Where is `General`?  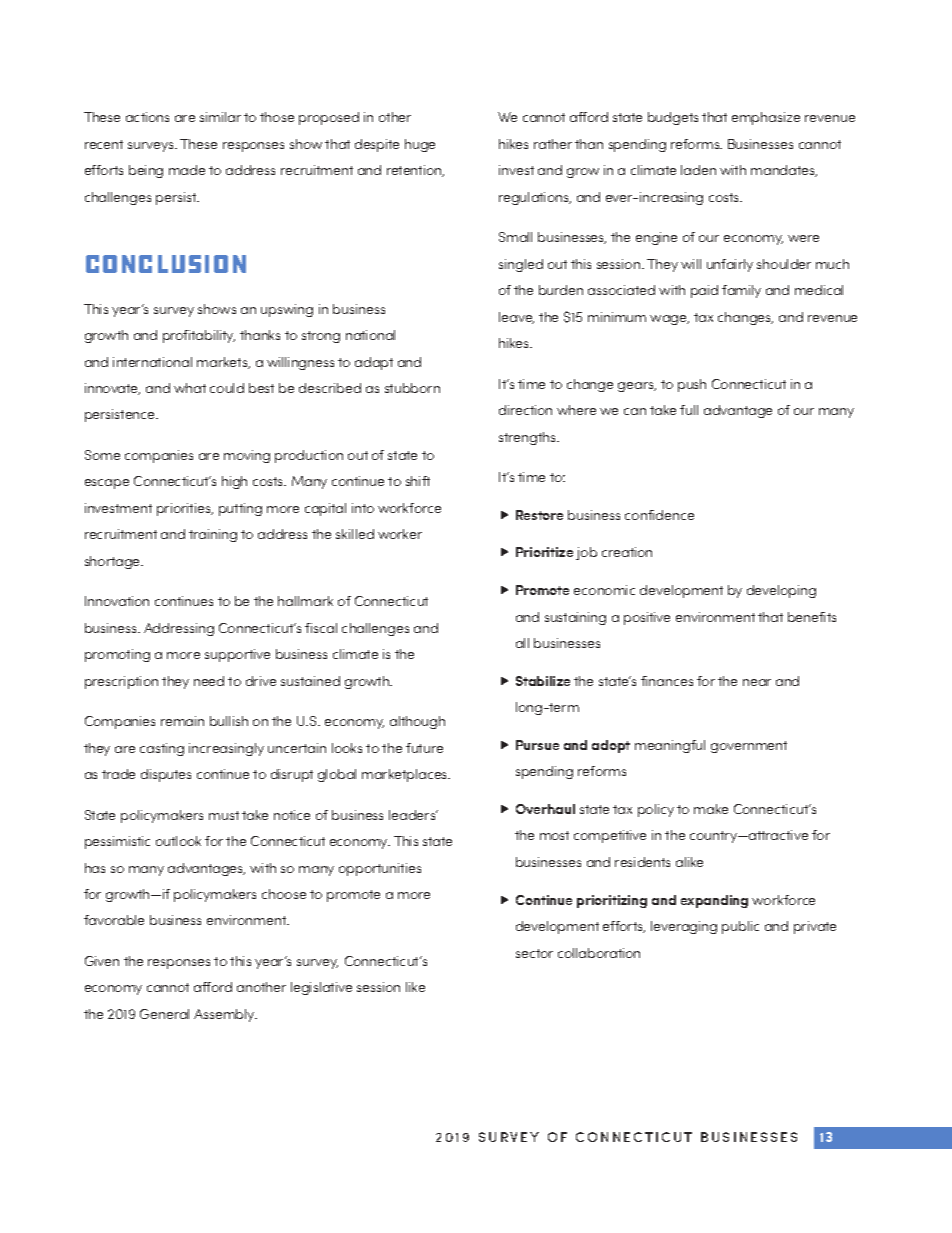
General is located at coordinates (164, 1014).
